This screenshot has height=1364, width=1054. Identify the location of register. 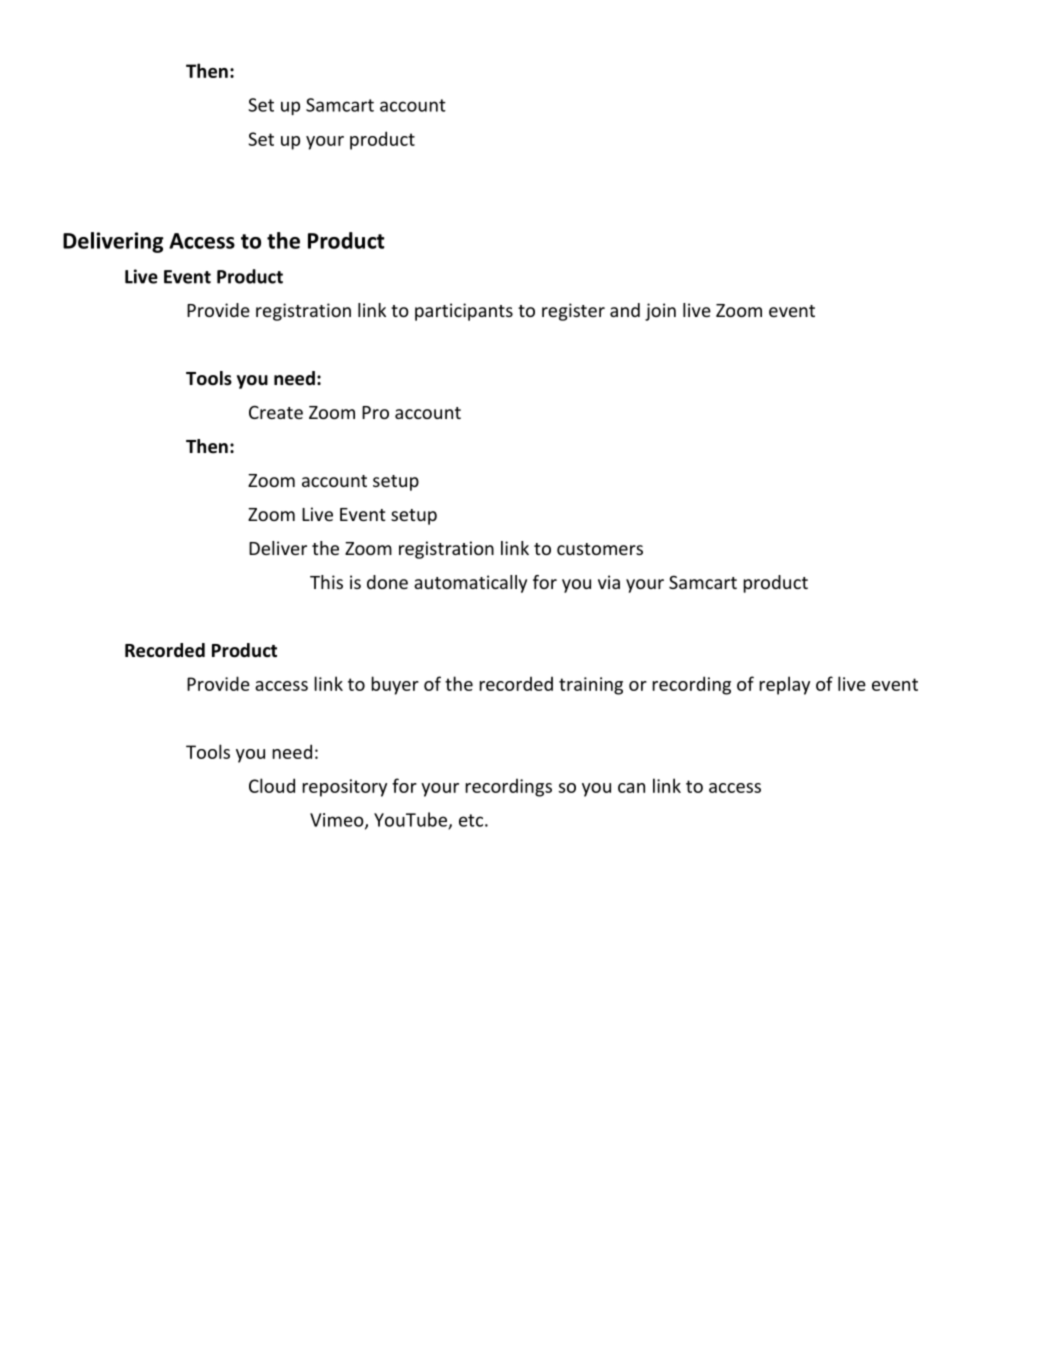
(573, 312).
